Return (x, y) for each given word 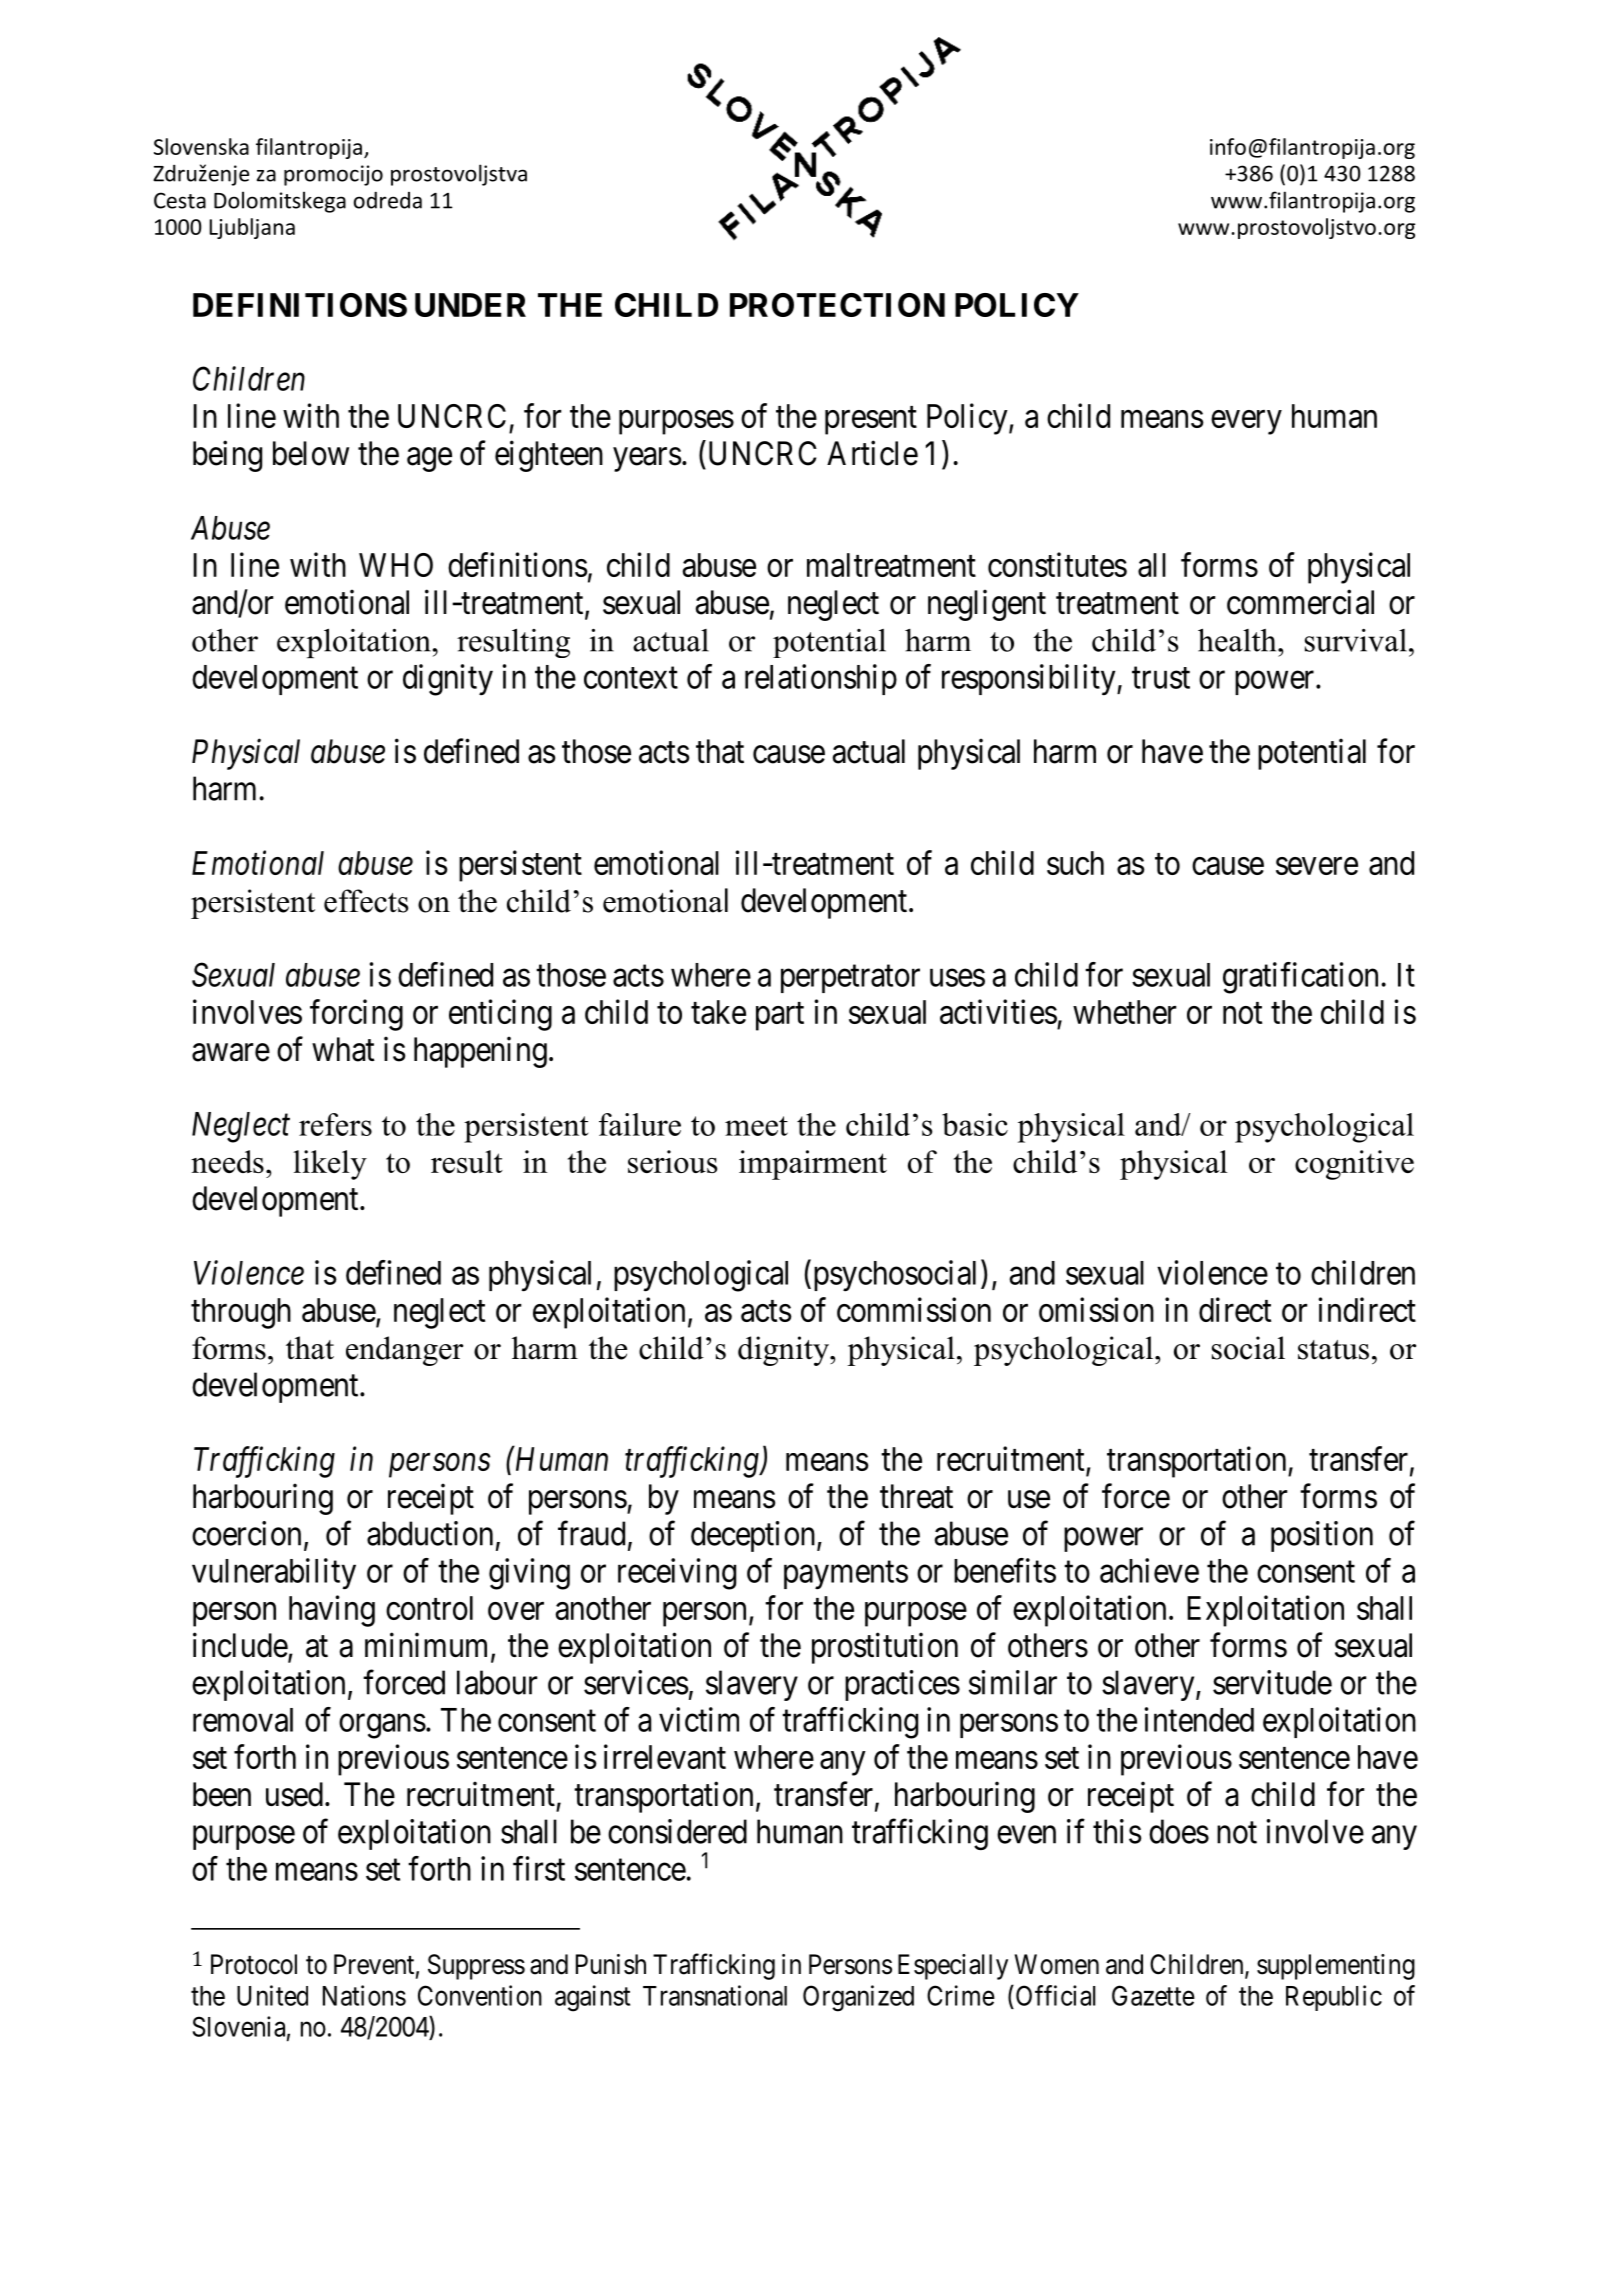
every (1246, 422)
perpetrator (850, 979)
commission (914, 1309)
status (1333, 1350)
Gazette (1153, 1995)
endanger (404, 1351)
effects (366, 901)
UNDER (470, 305)
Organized (858, 1998)
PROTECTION (837, 305)
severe (1317, 866)
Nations (364, 1995)
